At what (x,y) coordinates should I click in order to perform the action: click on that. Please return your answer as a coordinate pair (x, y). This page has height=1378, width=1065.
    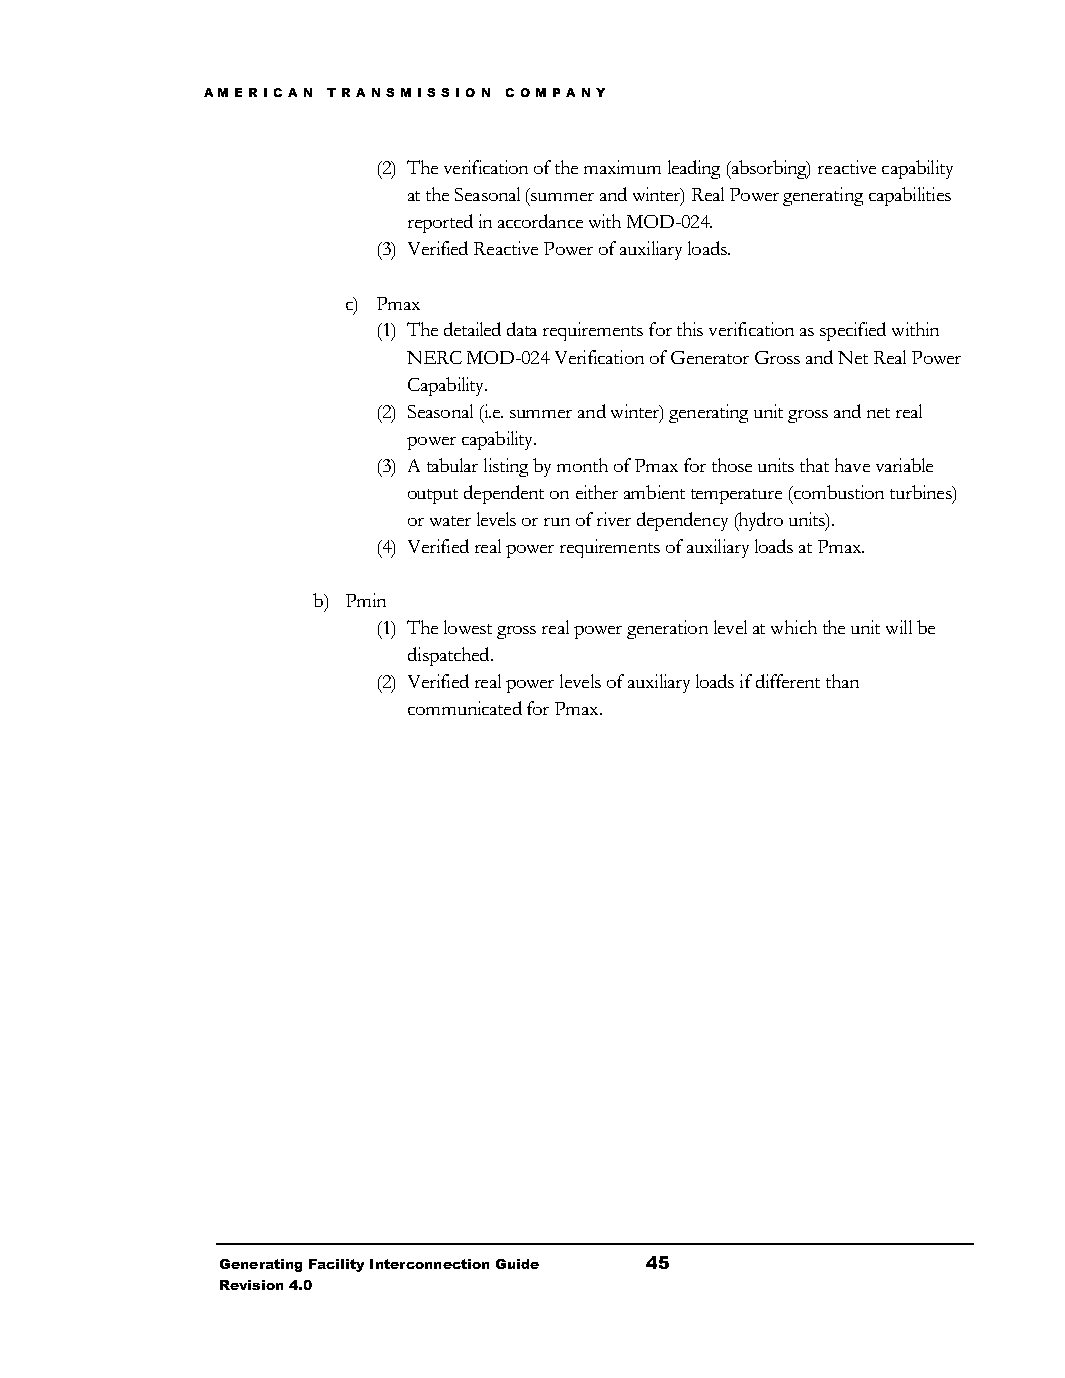
    Looking at the image, I should click on (814, 465).
